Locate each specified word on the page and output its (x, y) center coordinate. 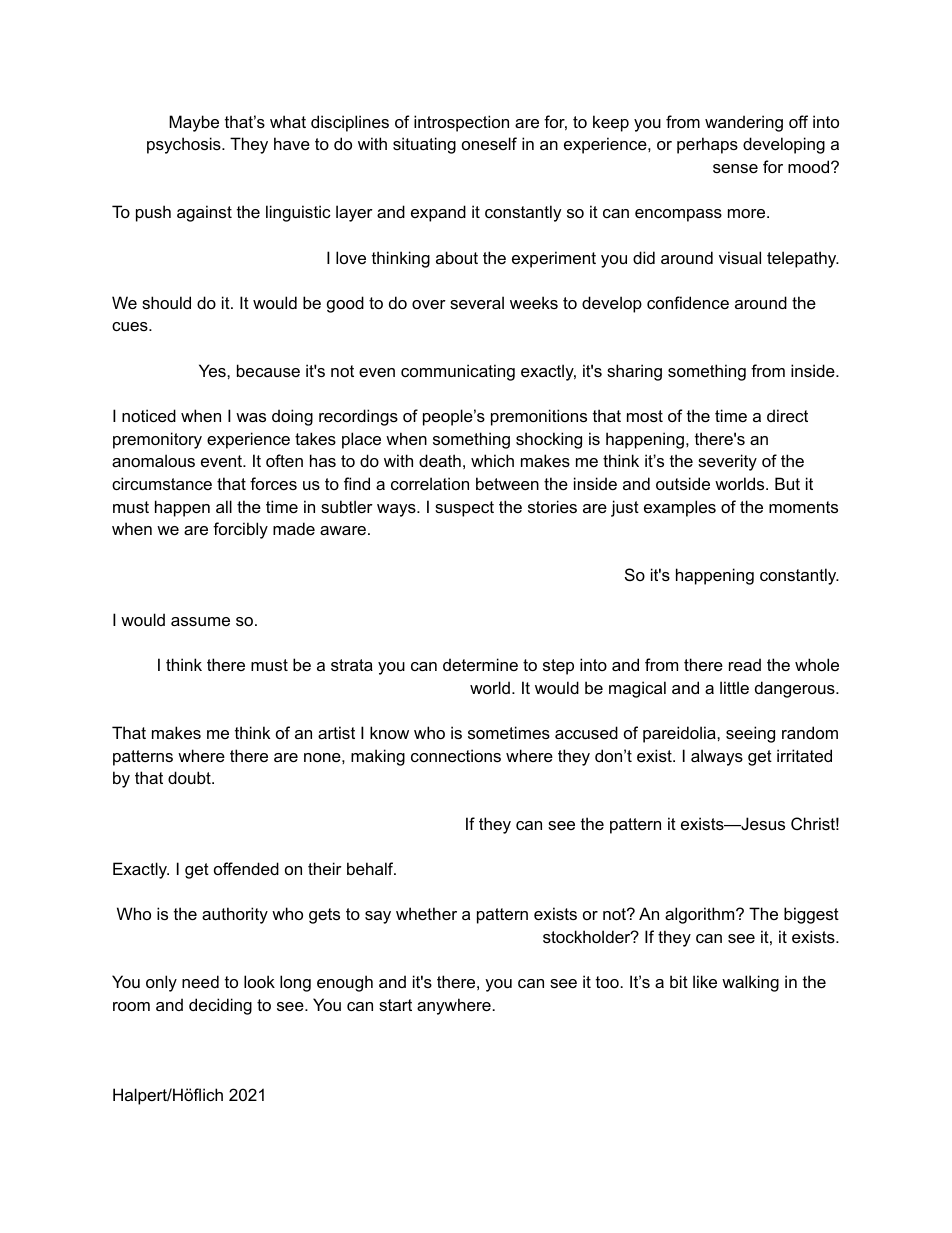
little (734, 687)
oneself (489, 143)
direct (787, 415)
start (395, 1005)
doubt (190, 777)
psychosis (185, 145)
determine (480, 664)
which (492, 460)
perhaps (707, 145)
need (200, 981)
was (251, 417)
